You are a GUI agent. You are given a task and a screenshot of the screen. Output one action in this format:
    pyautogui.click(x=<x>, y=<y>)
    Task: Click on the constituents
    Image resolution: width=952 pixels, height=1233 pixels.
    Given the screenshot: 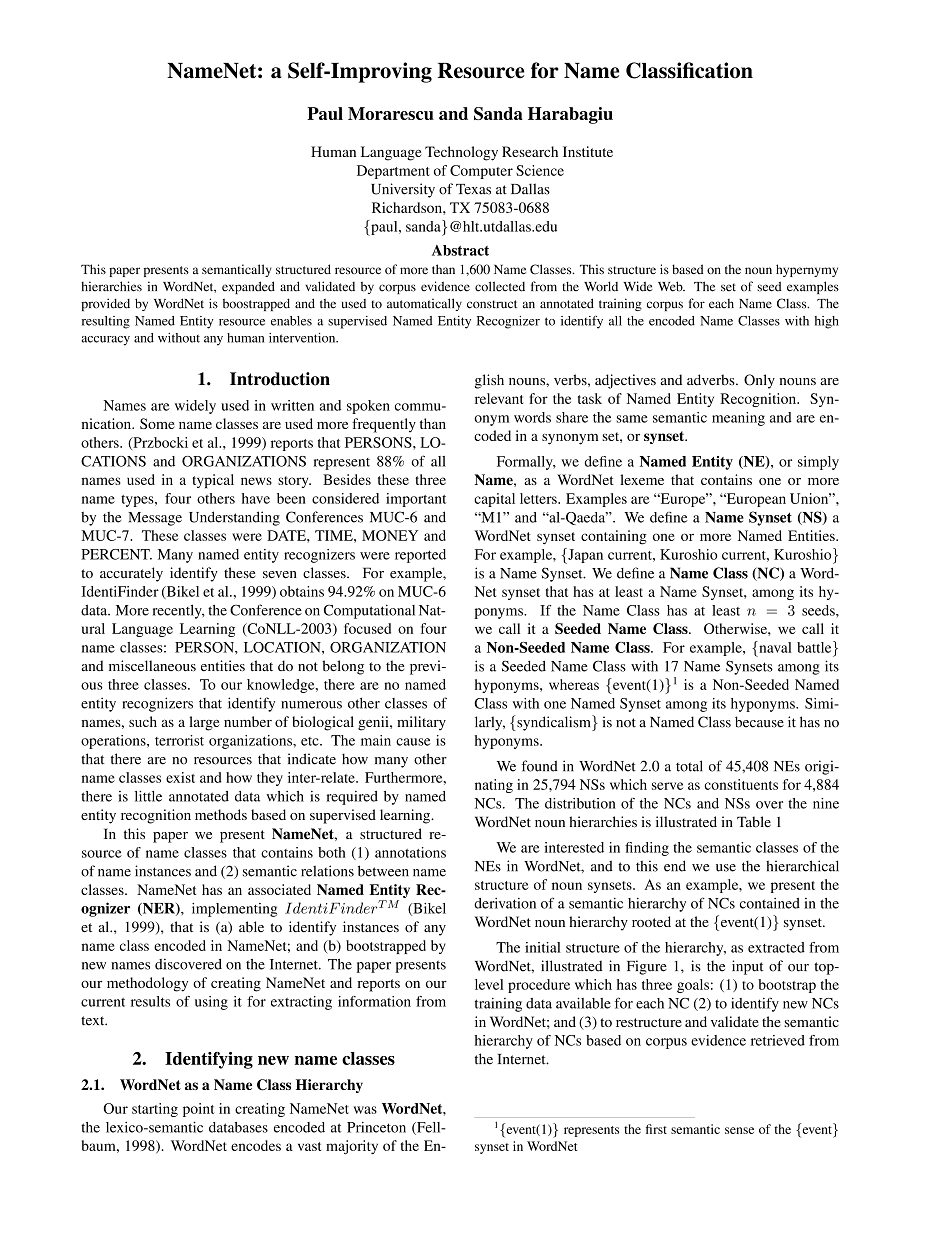 What is the action you would take?
    pyautogui.click(x=741, y=784)
